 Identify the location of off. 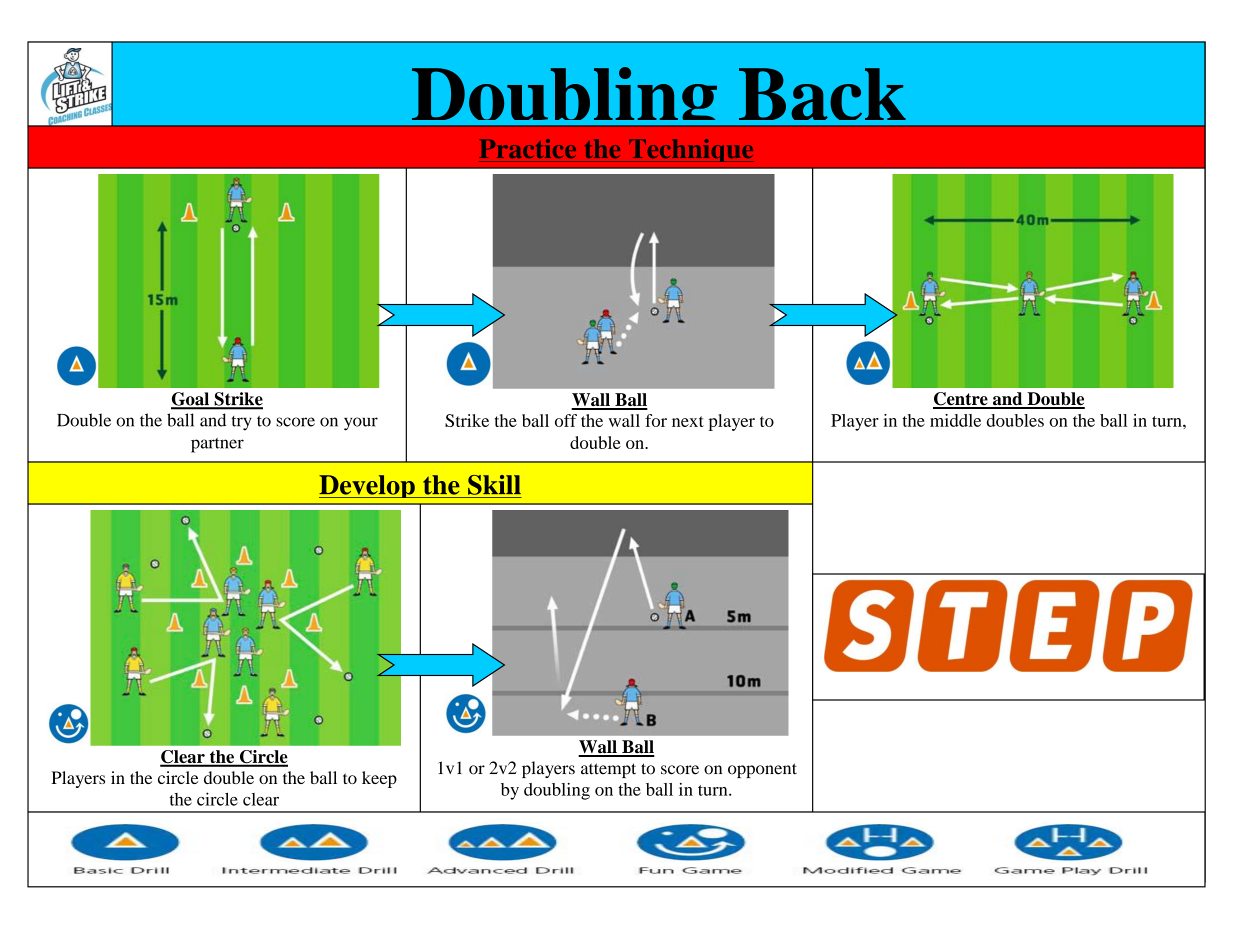
(566, 420).
